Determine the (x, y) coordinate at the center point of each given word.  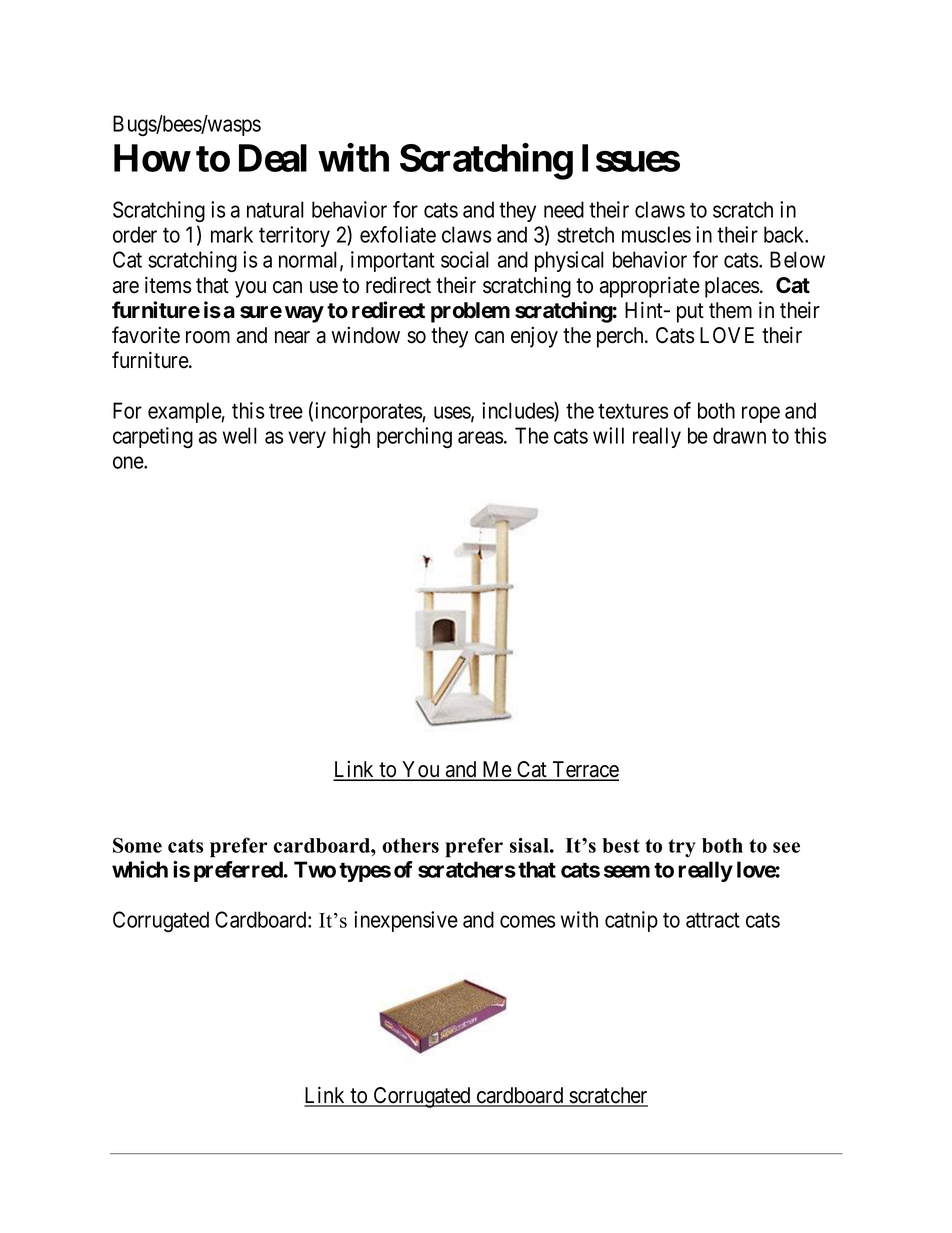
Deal (273, 158)
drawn (739, 435)
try (682, 848)
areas (480, 437)
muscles (656, 234)
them (730, 310)
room (208, 337)
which (140, 869)
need (564, 209)
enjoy (534, 337)
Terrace (584, 770)
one (129, 462)
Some (137, 845)
